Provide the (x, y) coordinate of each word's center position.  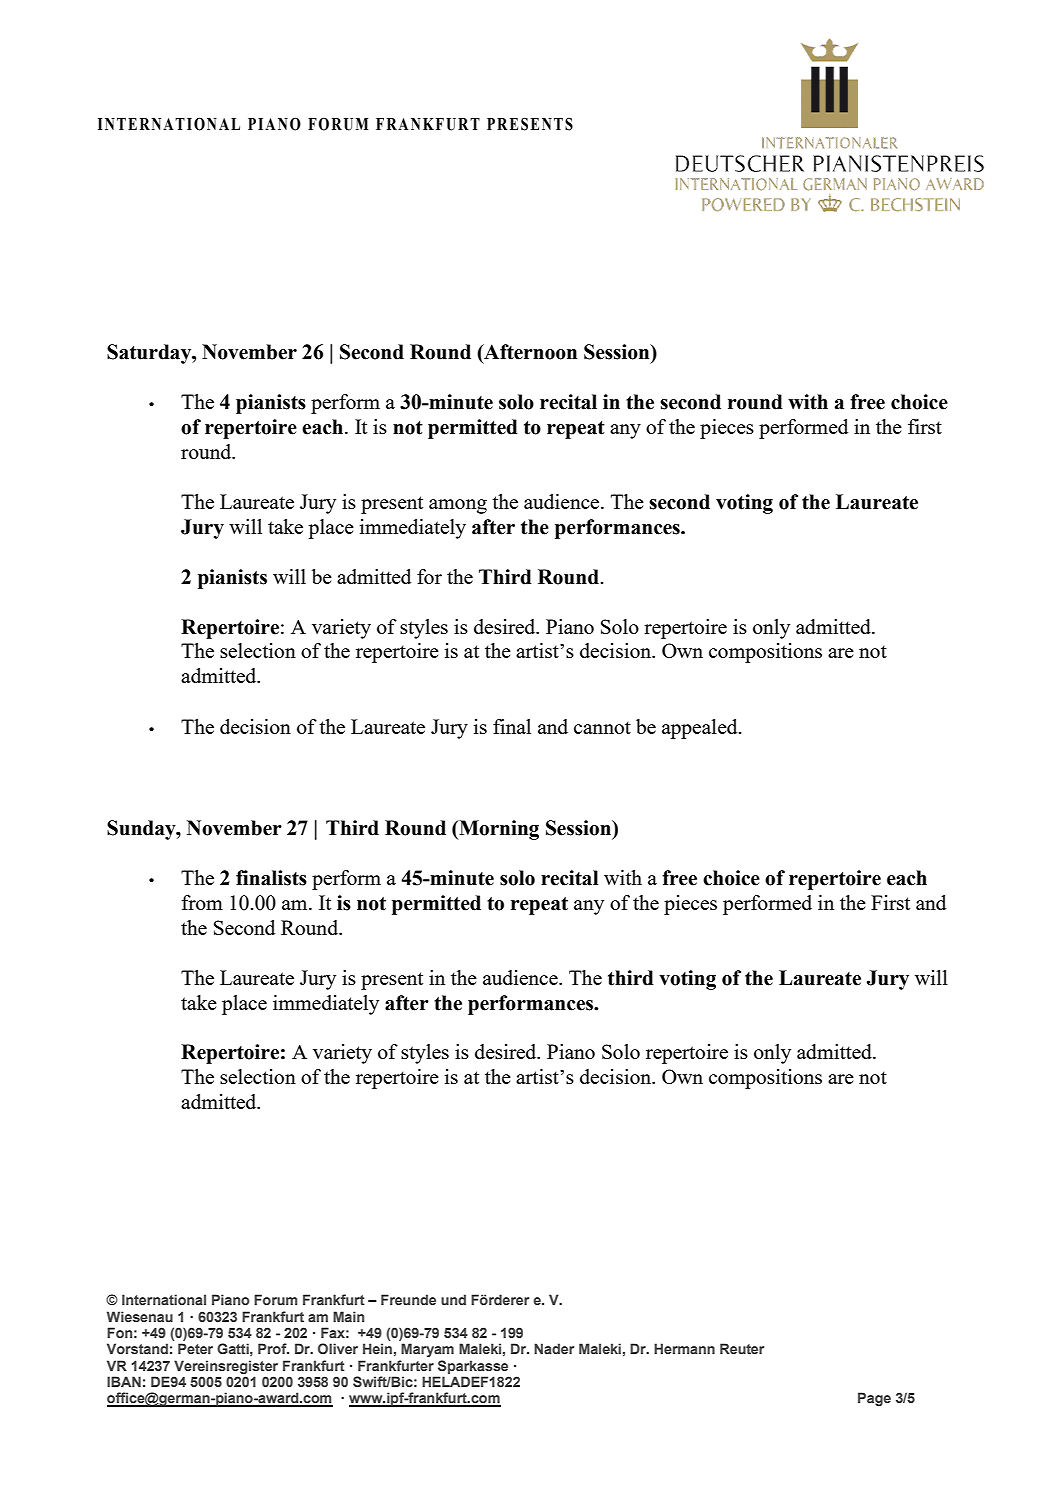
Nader (554, 1348)
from (202, 902)
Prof (273, 1348)
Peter (195, 1348)
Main (348, 1316)
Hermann (684, 1348)
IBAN (124, 1381)
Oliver (338, 1348)
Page (874, 1399)
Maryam (427, 1350)
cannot (602, 727)
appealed (701, 729)
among (458, 506)
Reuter (742, 1348)
